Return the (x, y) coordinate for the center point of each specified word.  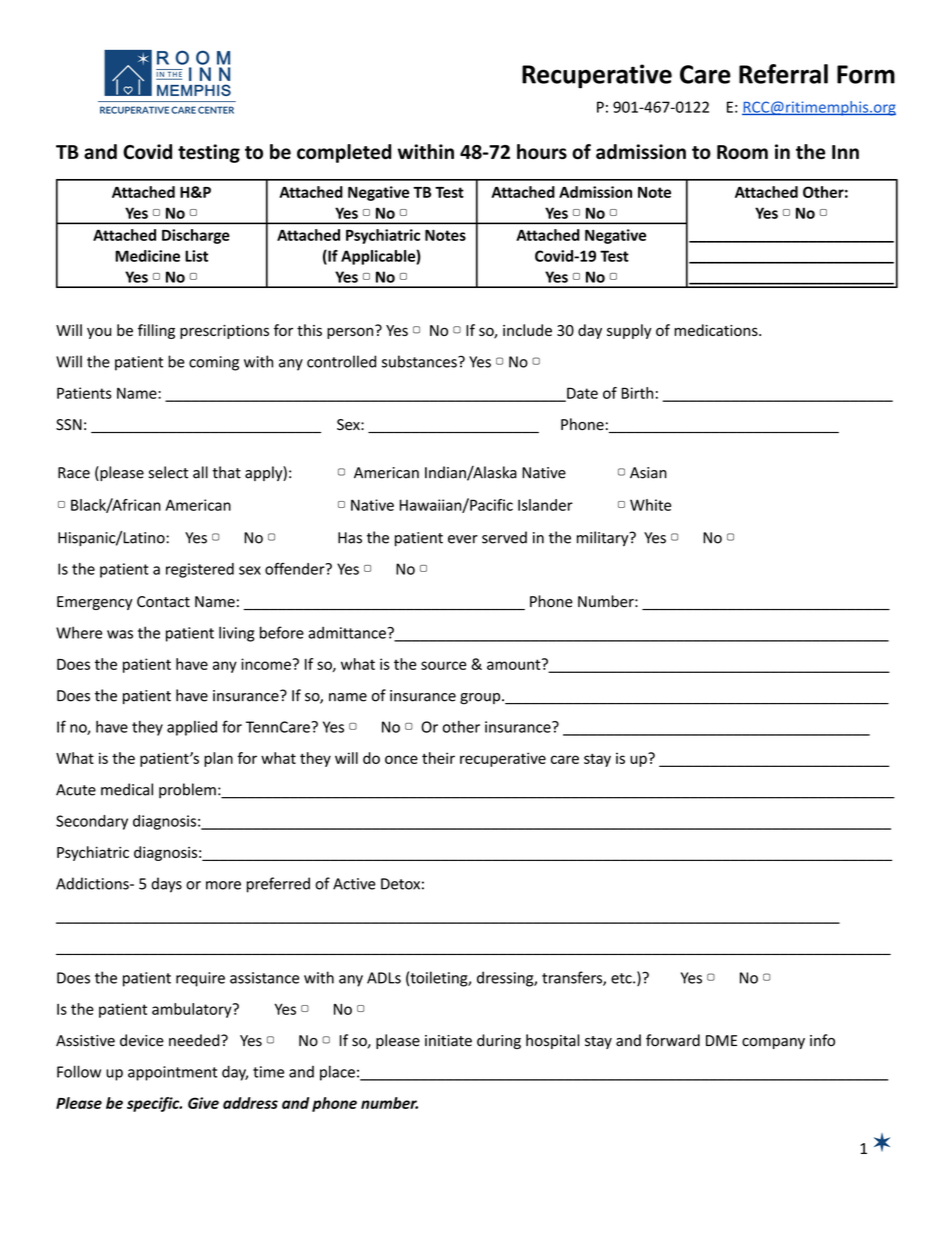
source (443, 665)
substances (420, 361)
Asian (648, 473)
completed (344, 153)
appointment (172, 1073)
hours (542, 151)
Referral (783, 74)
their (438, 758)
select (168, 472)
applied (192, 728)
